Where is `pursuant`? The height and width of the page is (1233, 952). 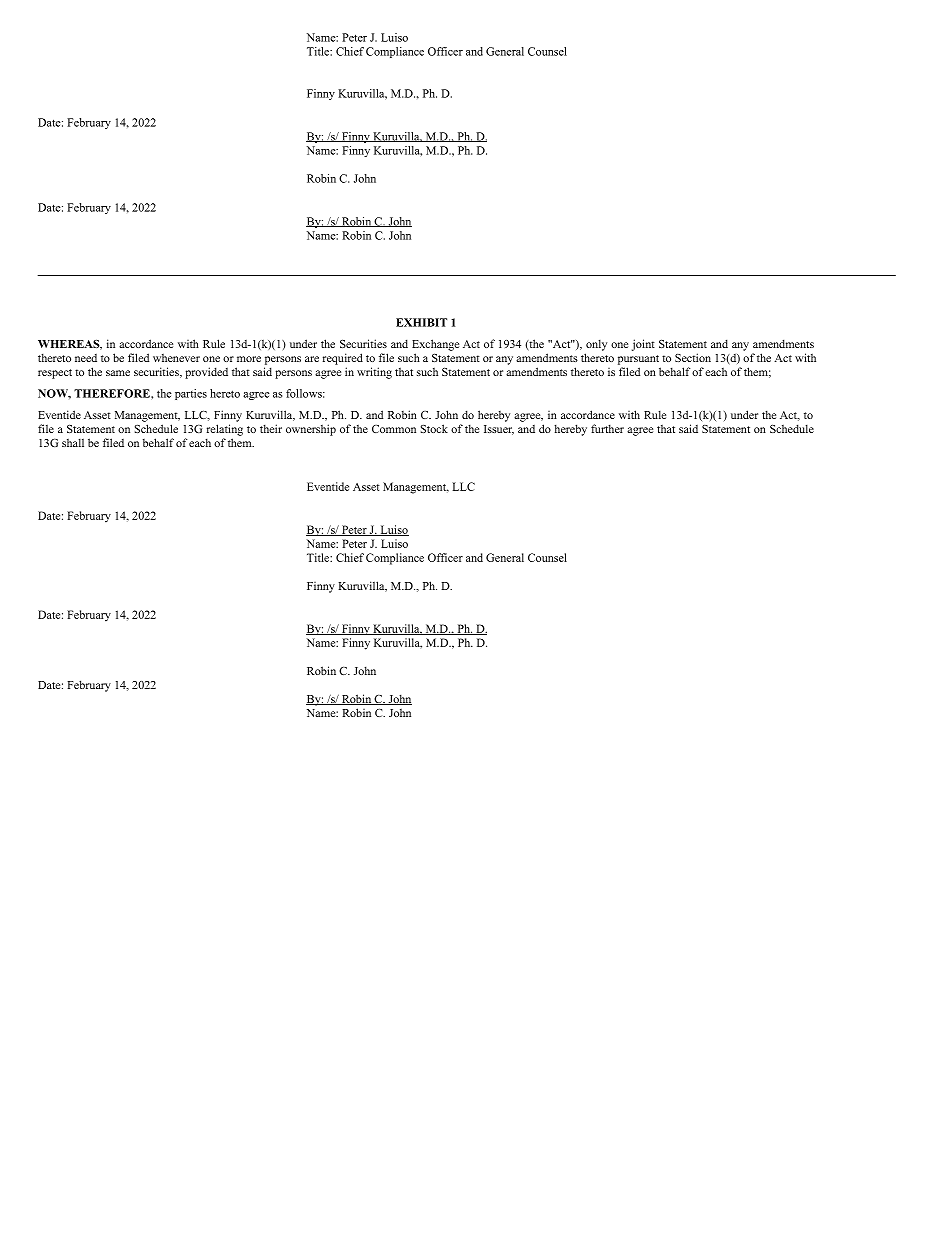 pursuant is located at coordinates (638, 360).
